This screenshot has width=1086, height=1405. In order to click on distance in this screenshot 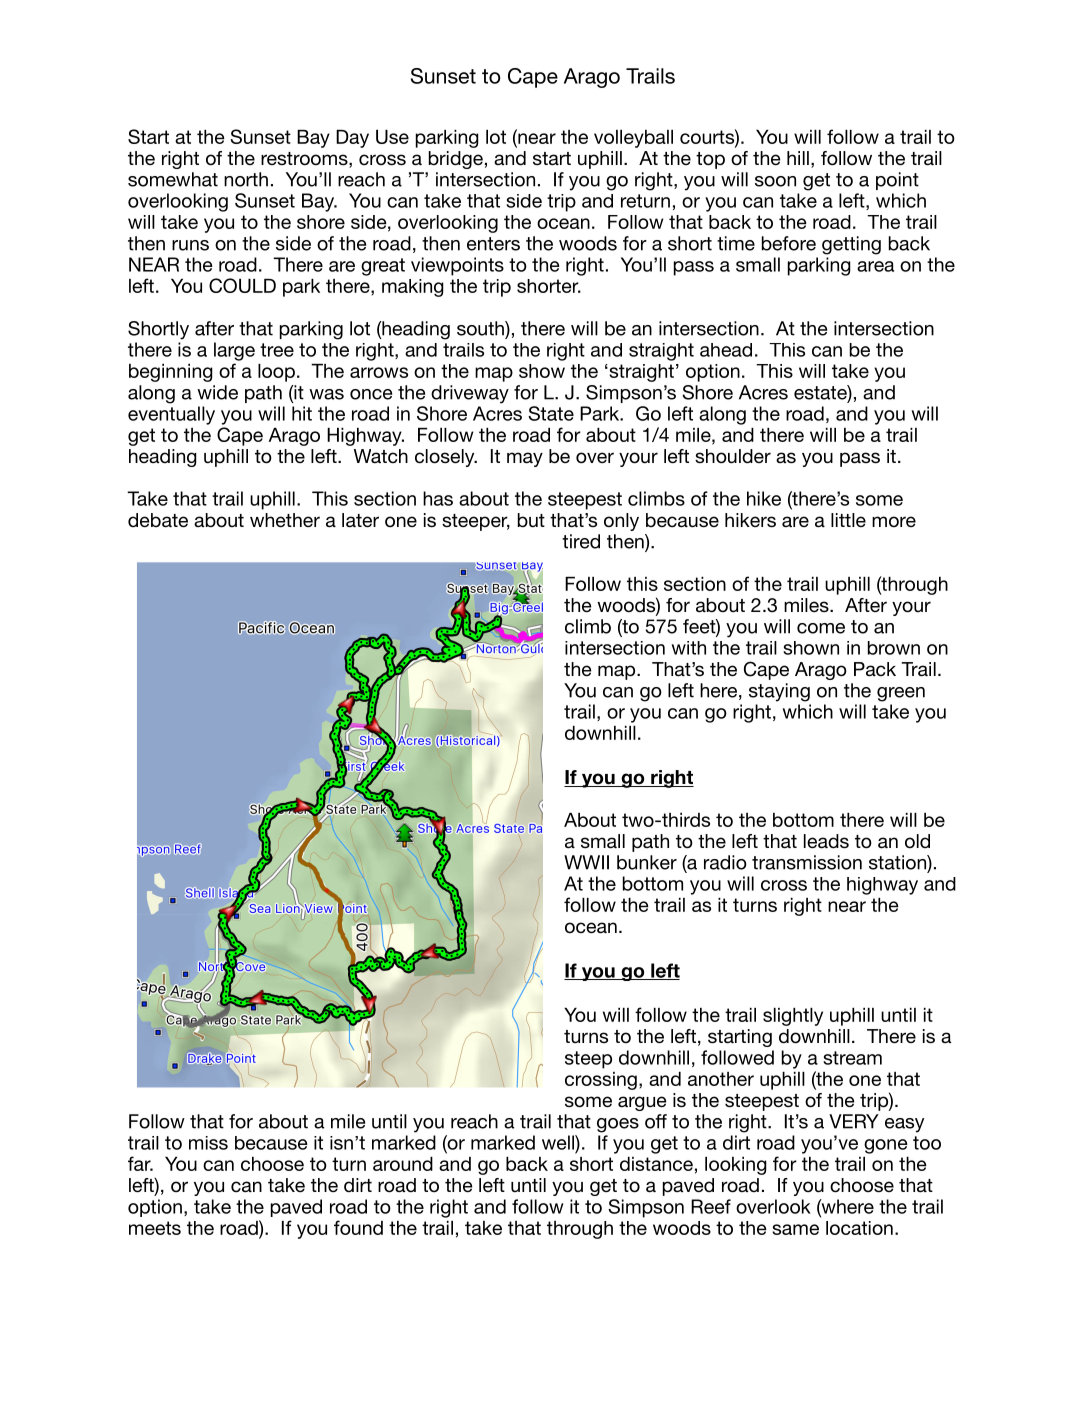, I will do `click(656, 1164)`.
